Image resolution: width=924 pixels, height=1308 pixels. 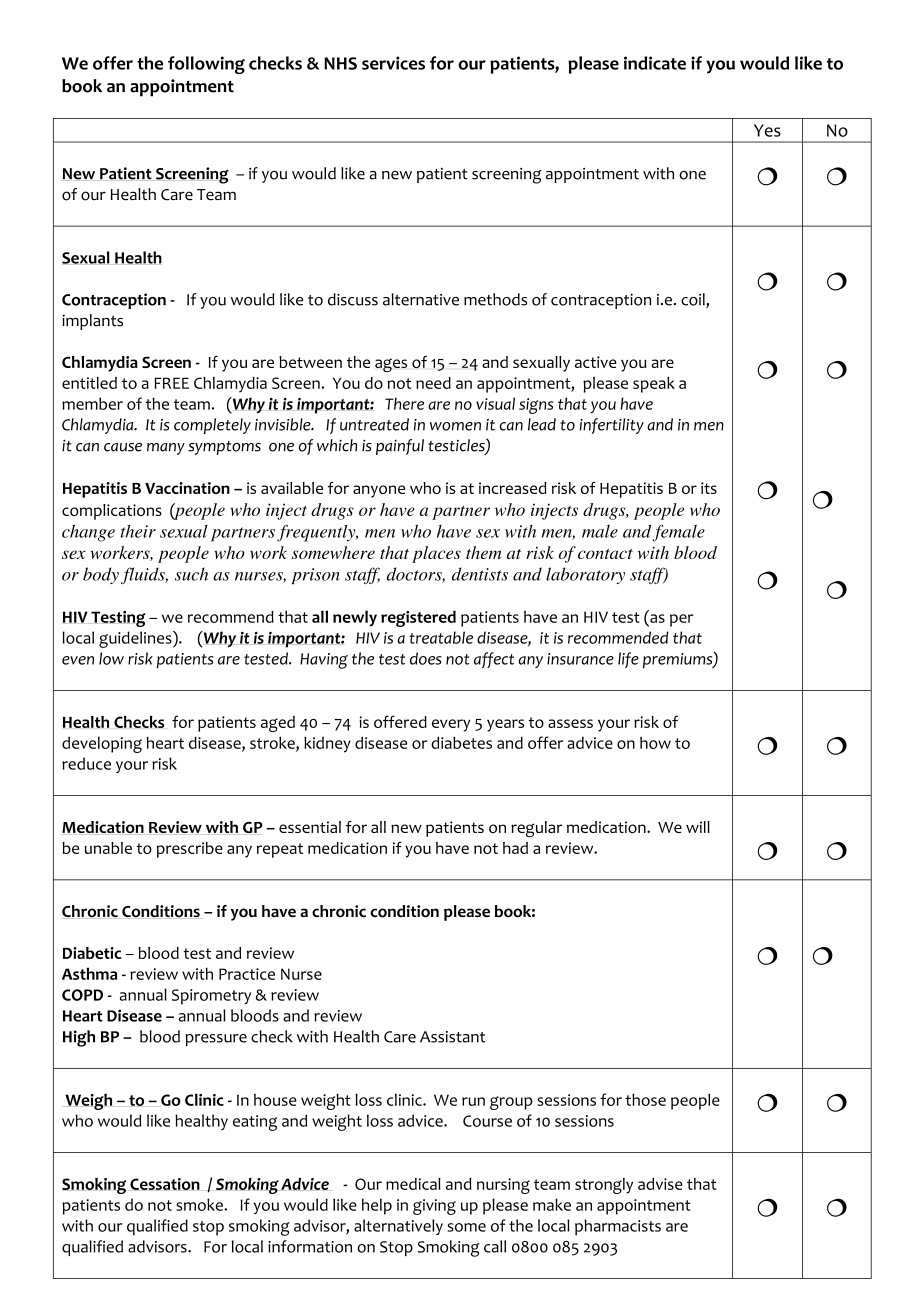 I want to click on ages, so click(x=391, y=365).
